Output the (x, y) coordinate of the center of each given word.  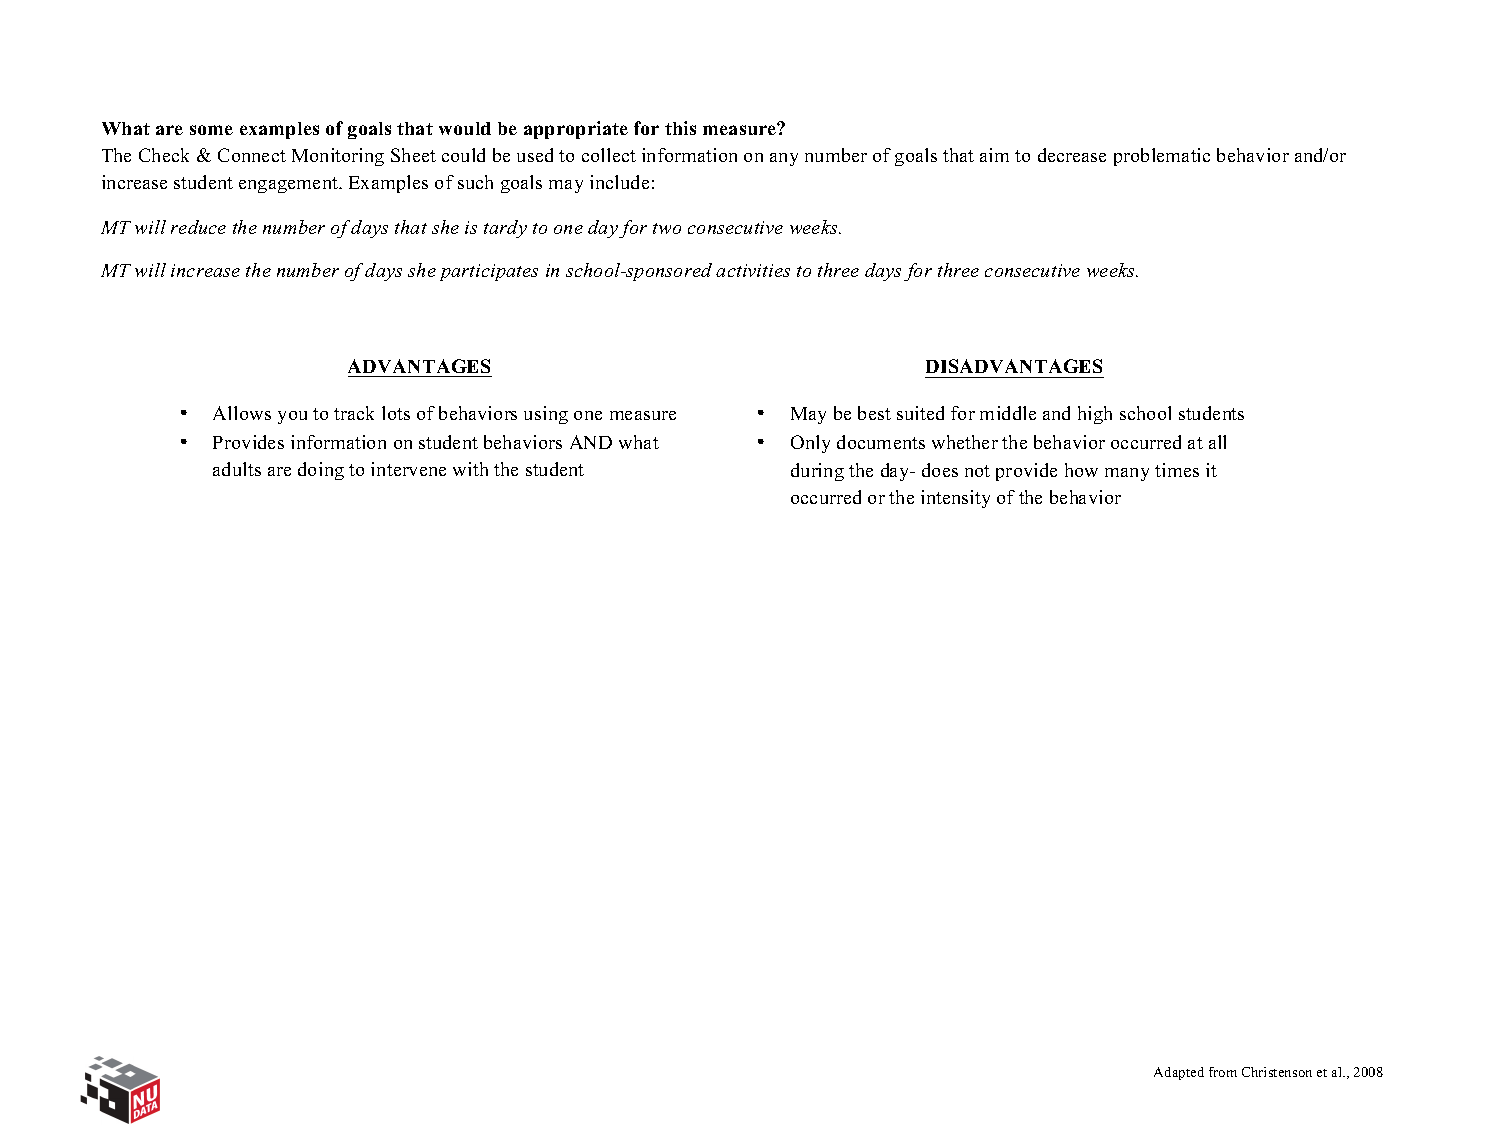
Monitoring (338, 157)
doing (321, 471)
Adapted (1179, 1073)
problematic (1162, 157)
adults (237, 469)
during (817, 472)
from (1223, 1072)
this (680, 128)
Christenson (1277, 1072)
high (1095, 415)
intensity (955, 499)
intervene (408, 469)
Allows (242, 413)
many (1127, 474)
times (1177, 470)
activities (753, 270)
